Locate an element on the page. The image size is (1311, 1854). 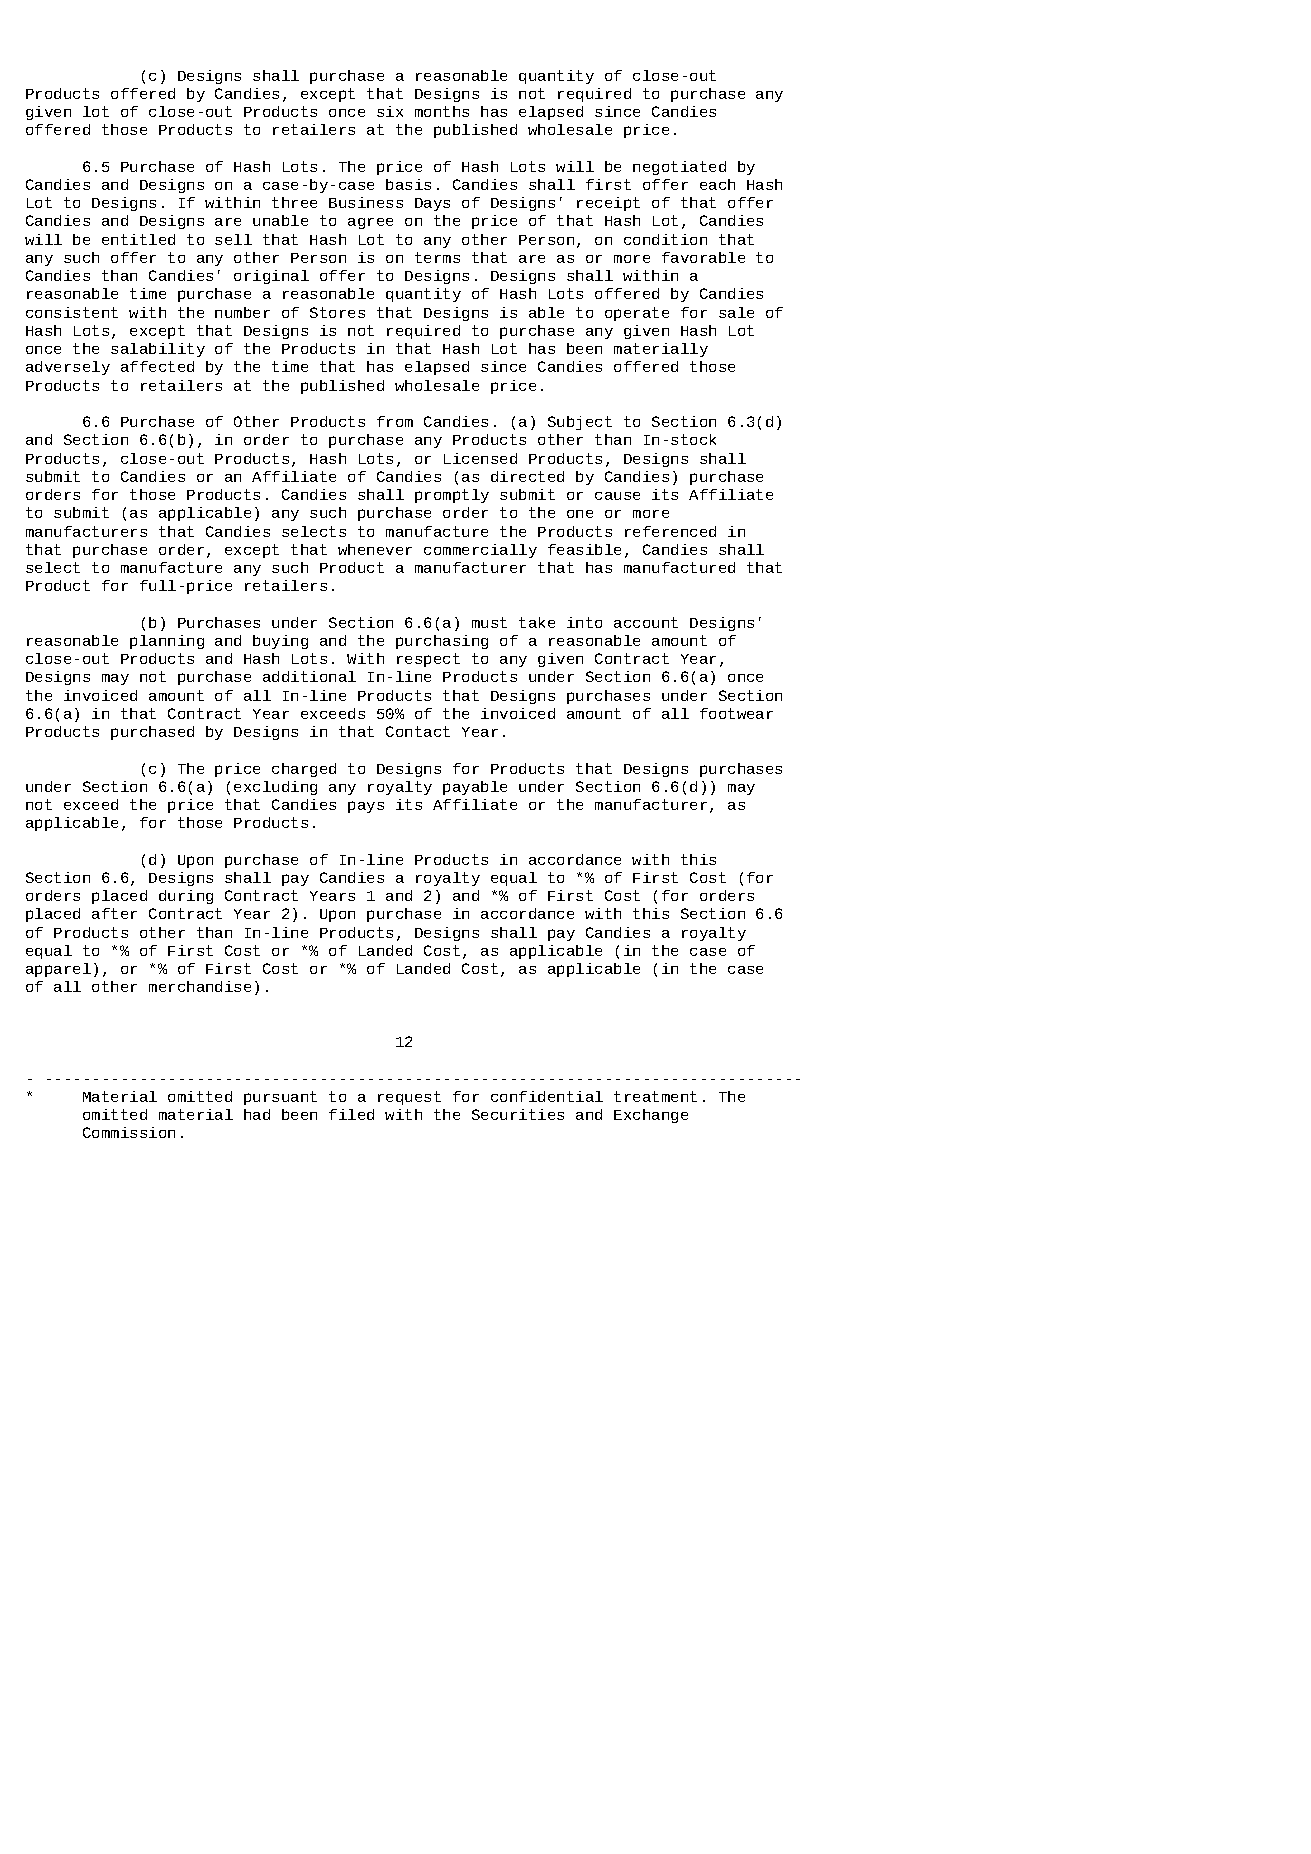
Commission is located at coordinates (129, 1132).
